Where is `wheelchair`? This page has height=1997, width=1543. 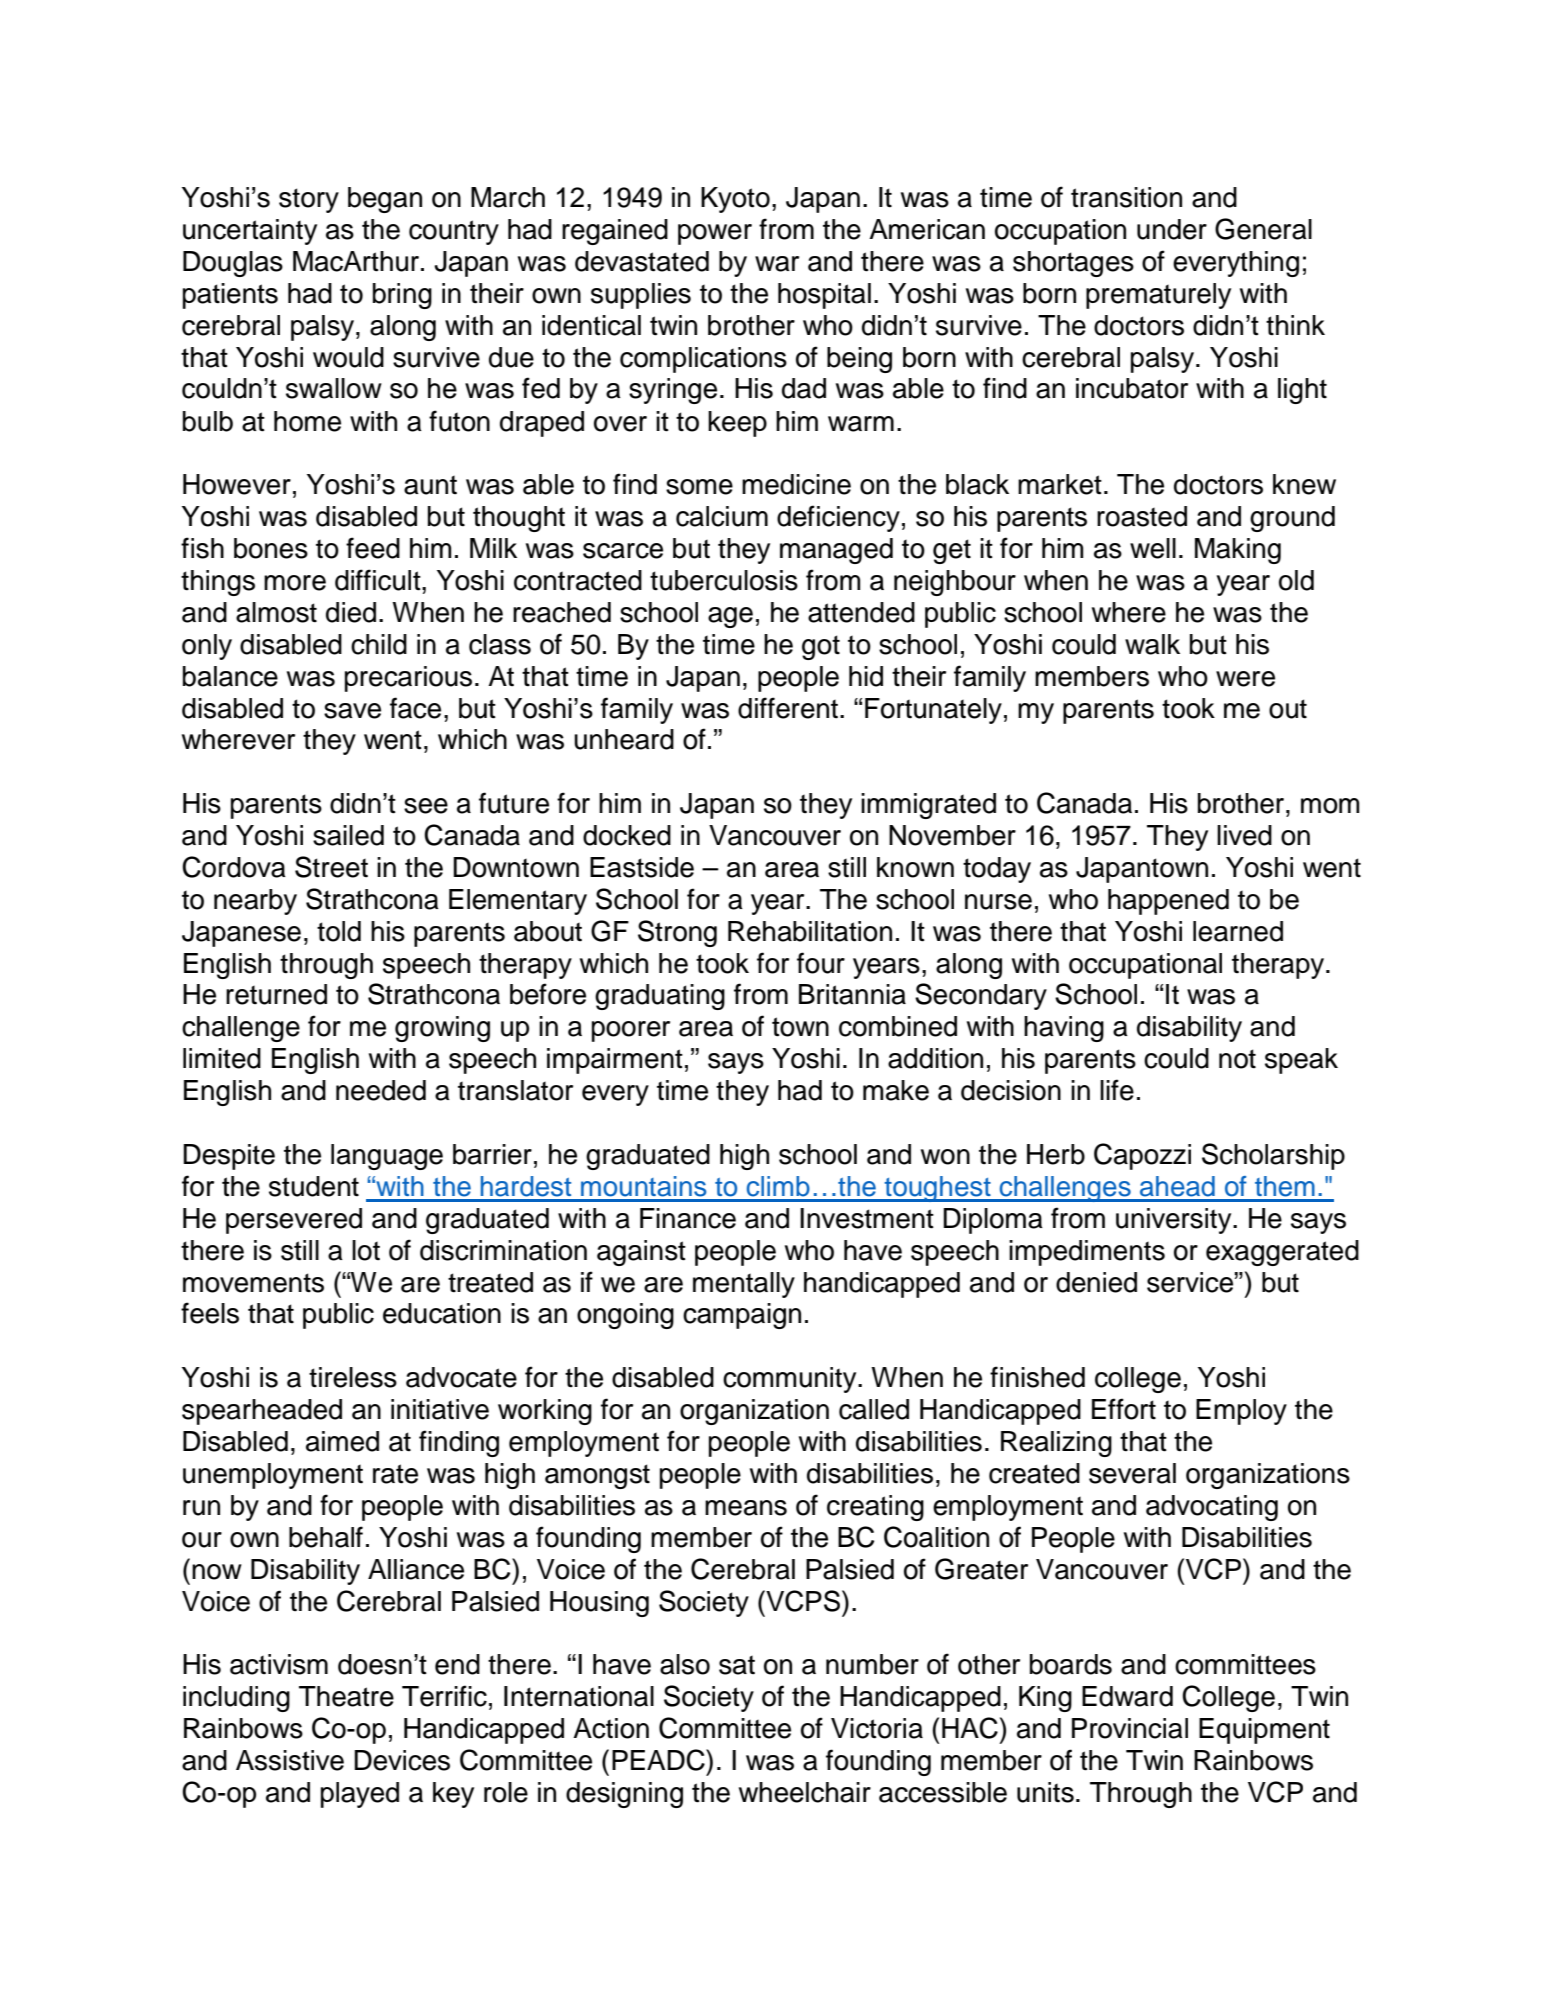
wheelchair is located at coordinates (805, 1792).
